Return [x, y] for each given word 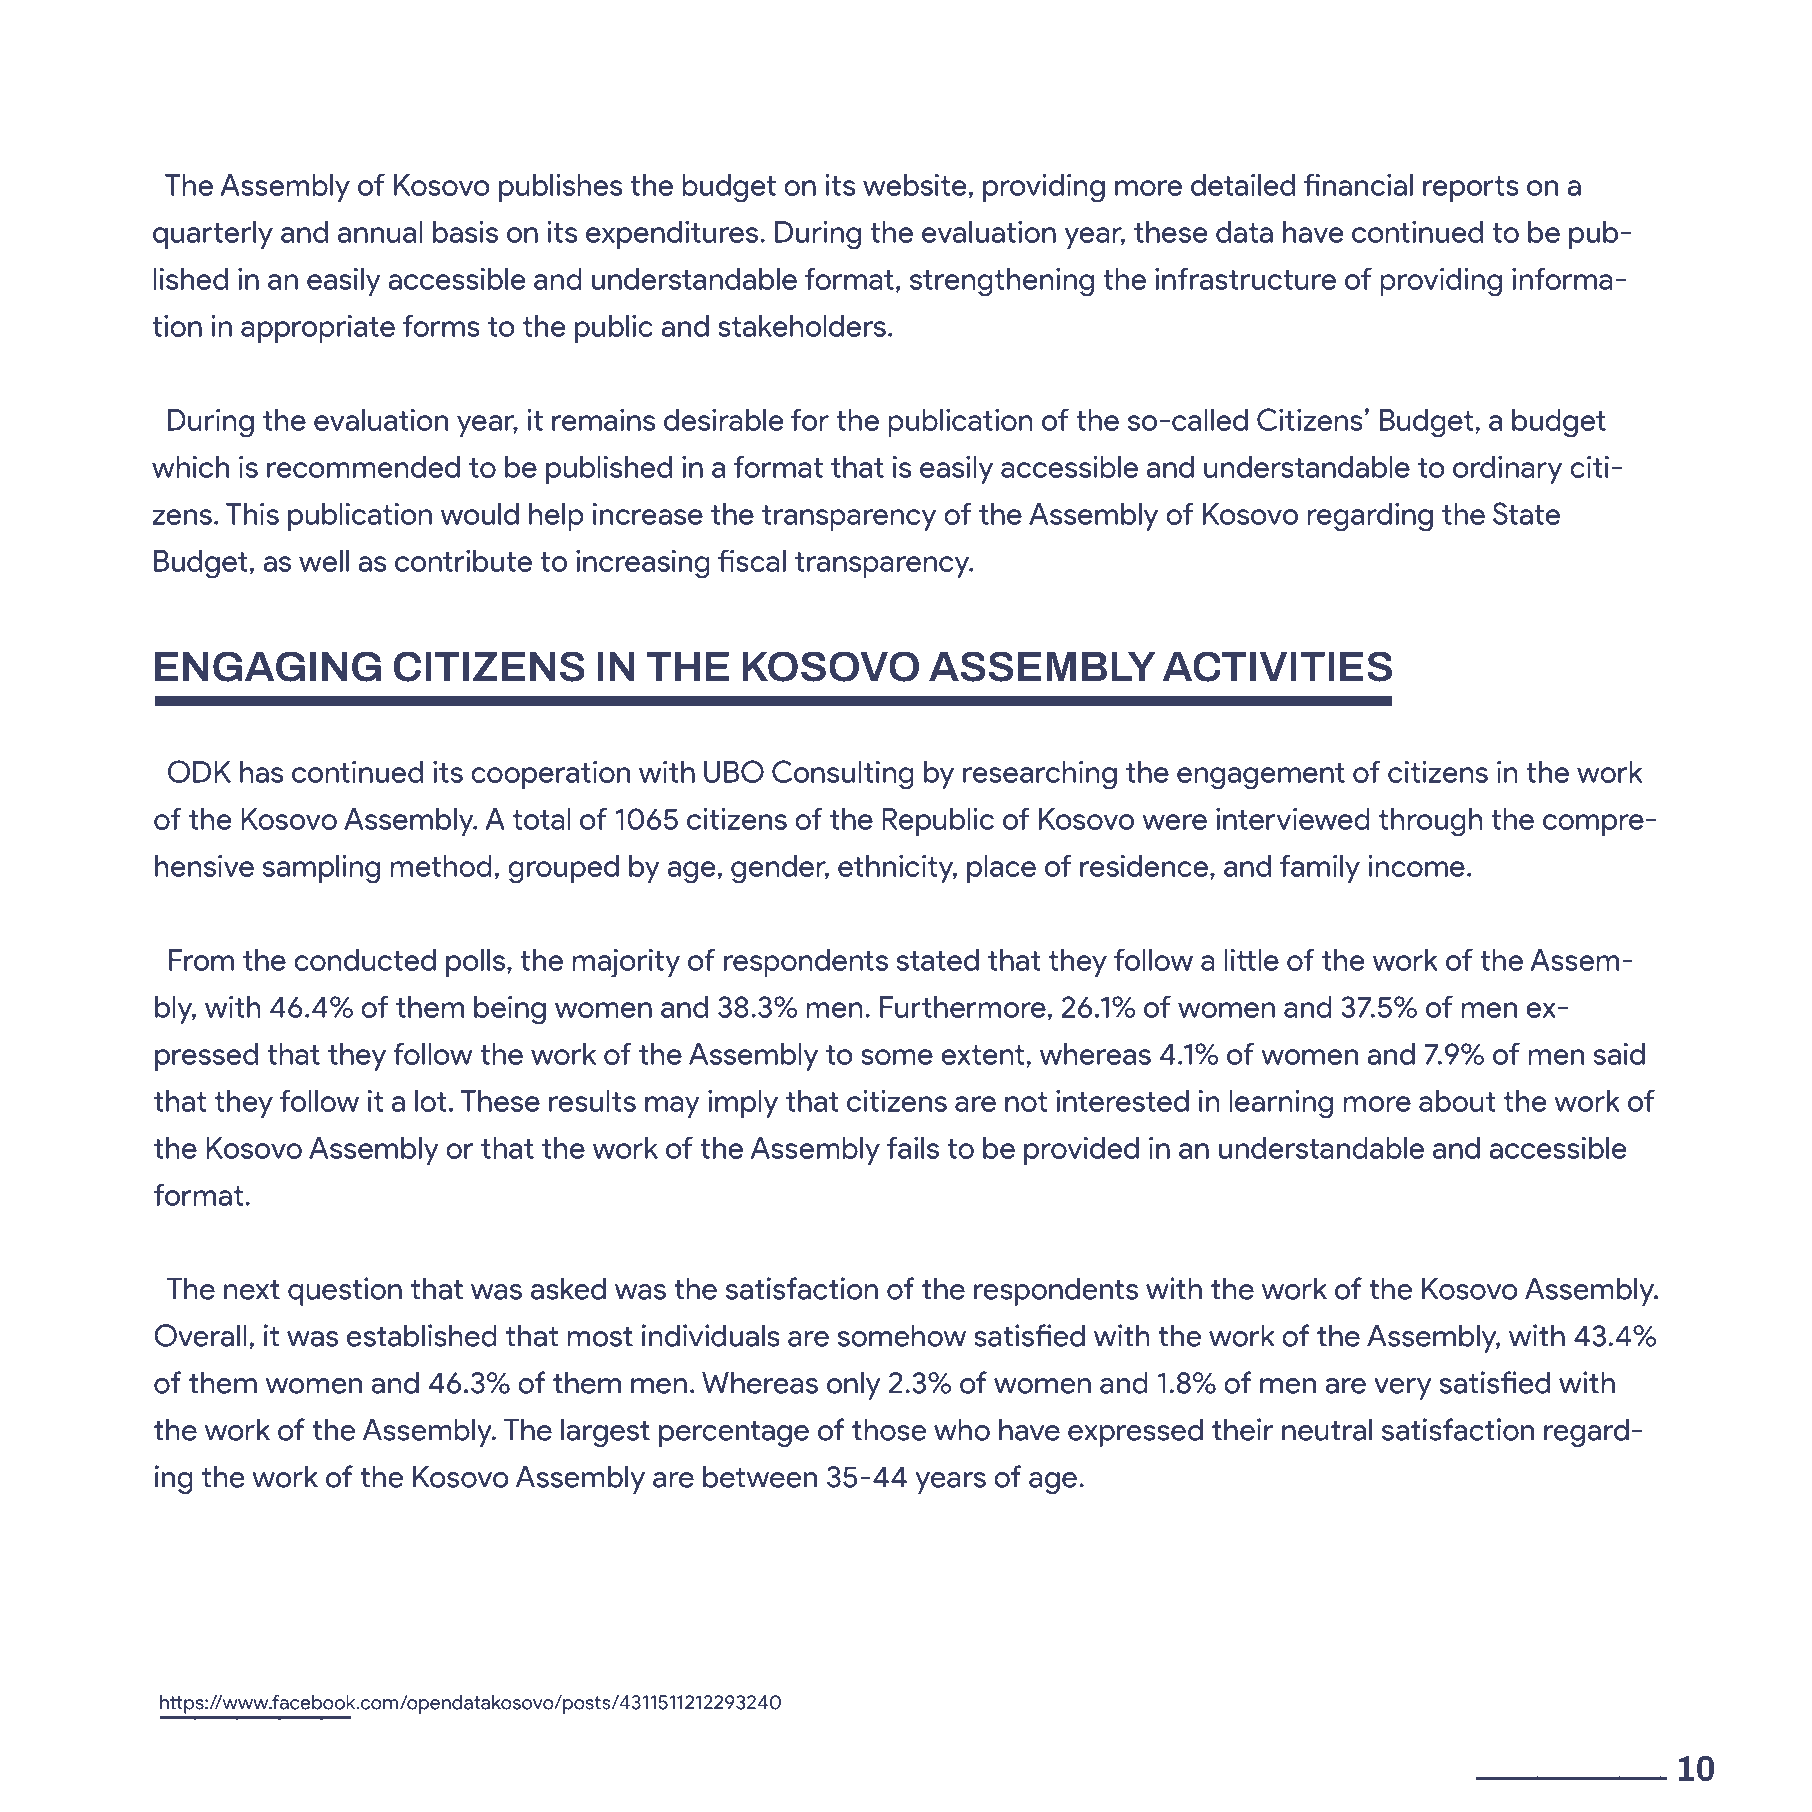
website [915, 184]
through [1431, 822]
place [1001, 869]
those [889, 1429]
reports [1471, 189]
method [441, 866]
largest [605, 1432]
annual [380, 232]
